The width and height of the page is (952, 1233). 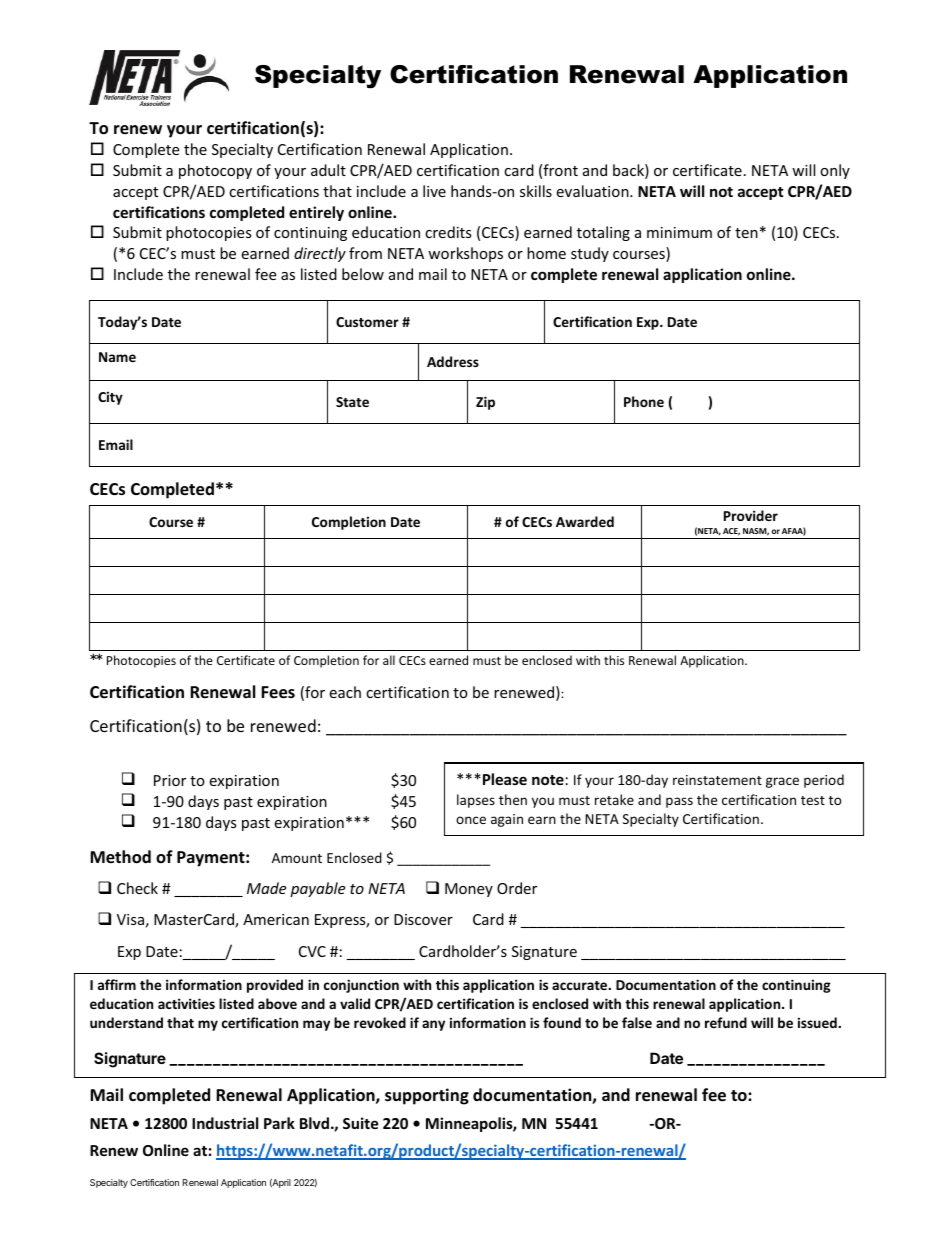 What do you see at coordinates (476, 801) in the page?
I see `lapses` at bounding box center [476, 801].
